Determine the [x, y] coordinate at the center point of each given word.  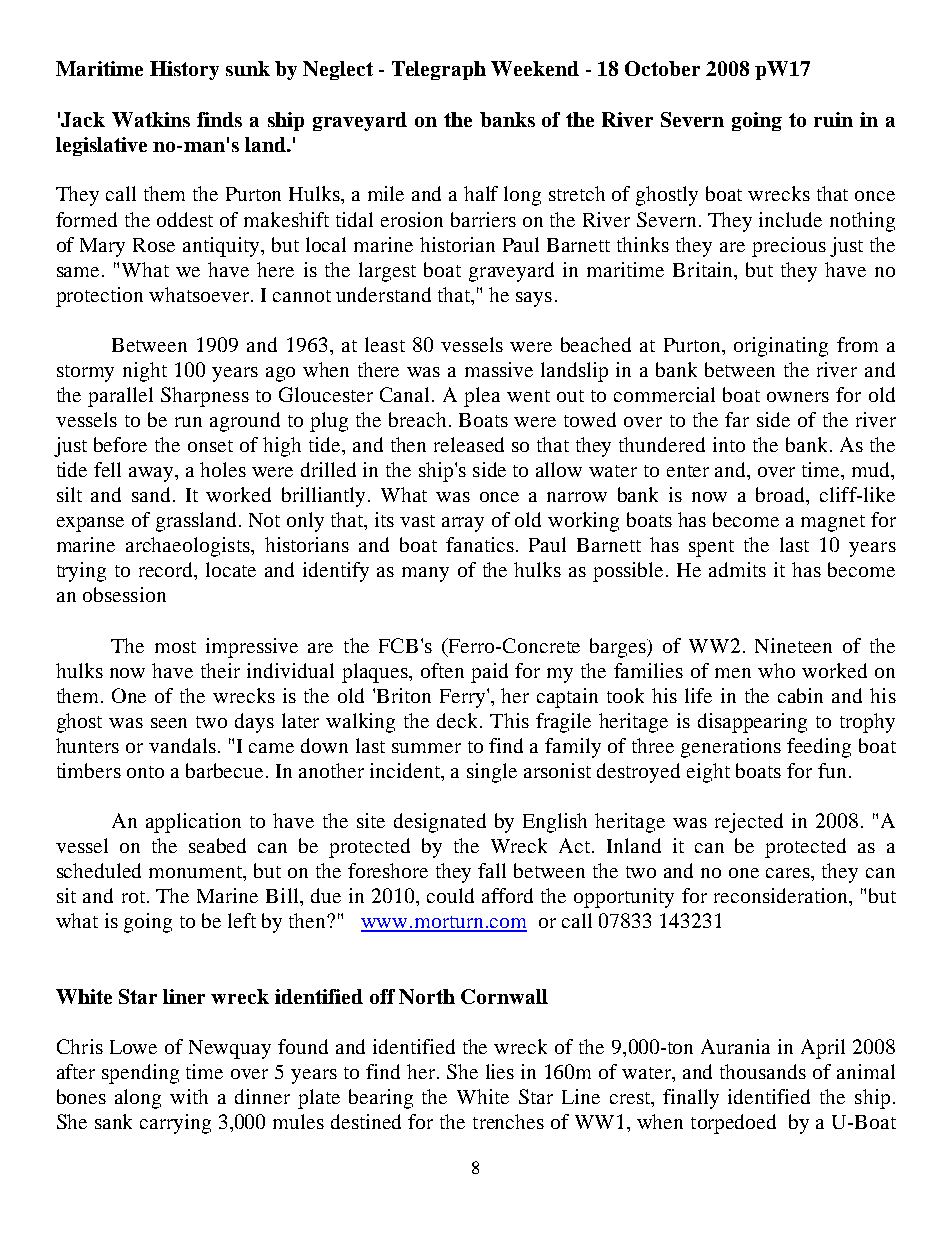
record [167, 571]
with [189, 1096]
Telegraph [439, 70]
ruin [833, 119]
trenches [508, 1121]
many [425, 574]
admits [737, 569]
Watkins [151, 119]
